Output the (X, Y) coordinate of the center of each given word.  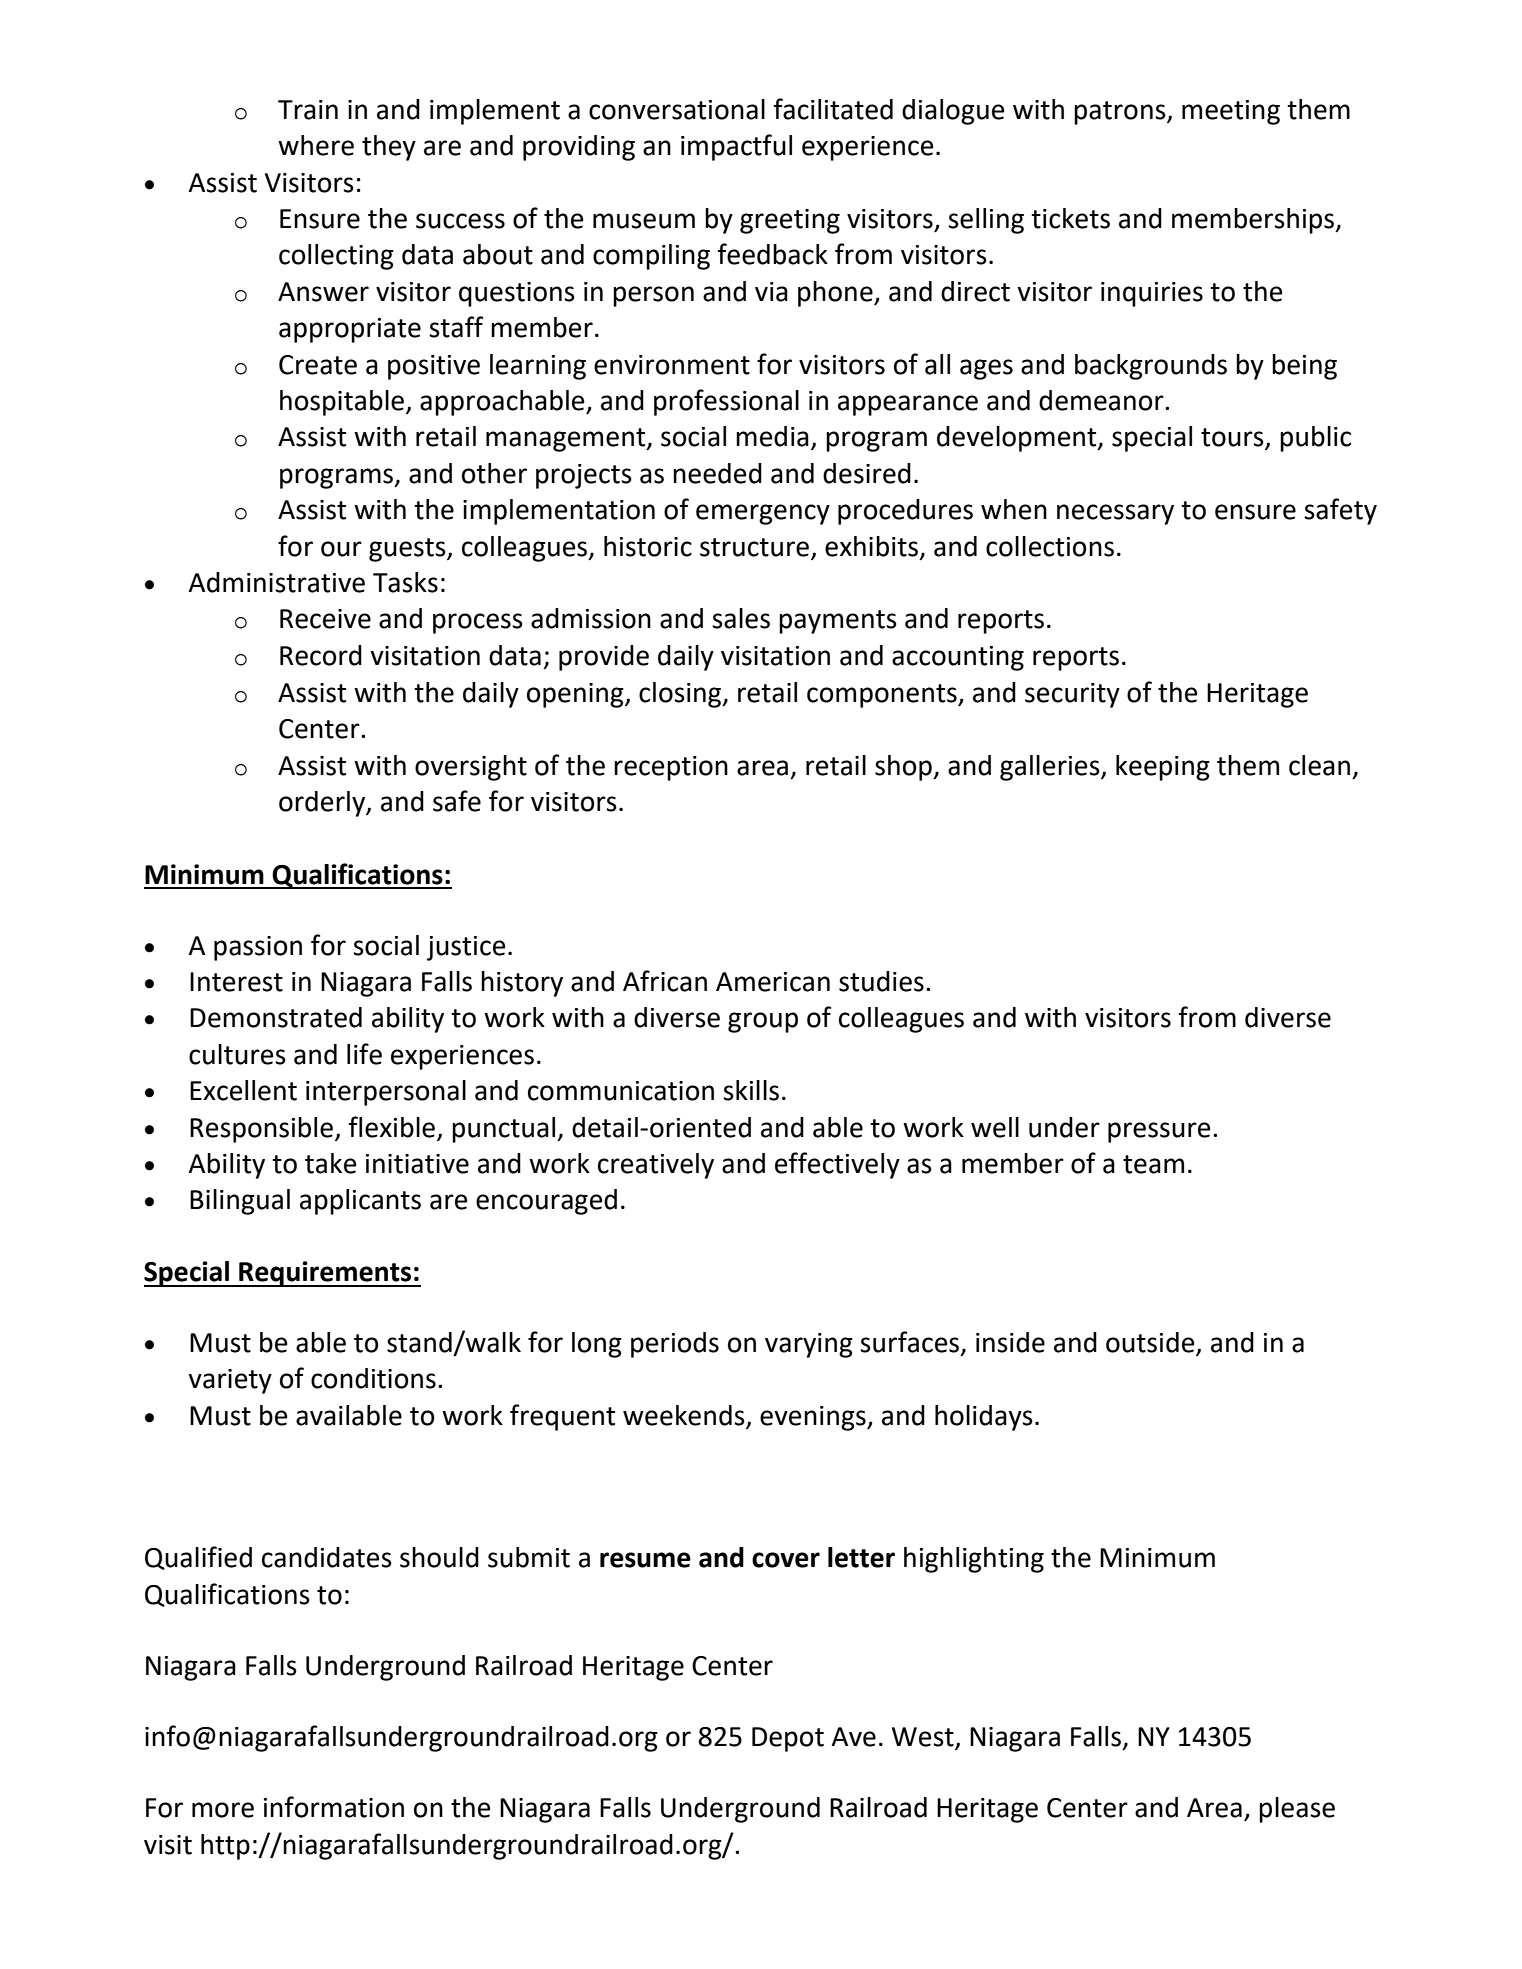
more (223, 1810)
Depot (788, 1739)
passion (258, 948)
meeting (1231, 112)
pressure (1159, 1132)
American (773, 982)
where (316, 145)
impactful (736, 147)
